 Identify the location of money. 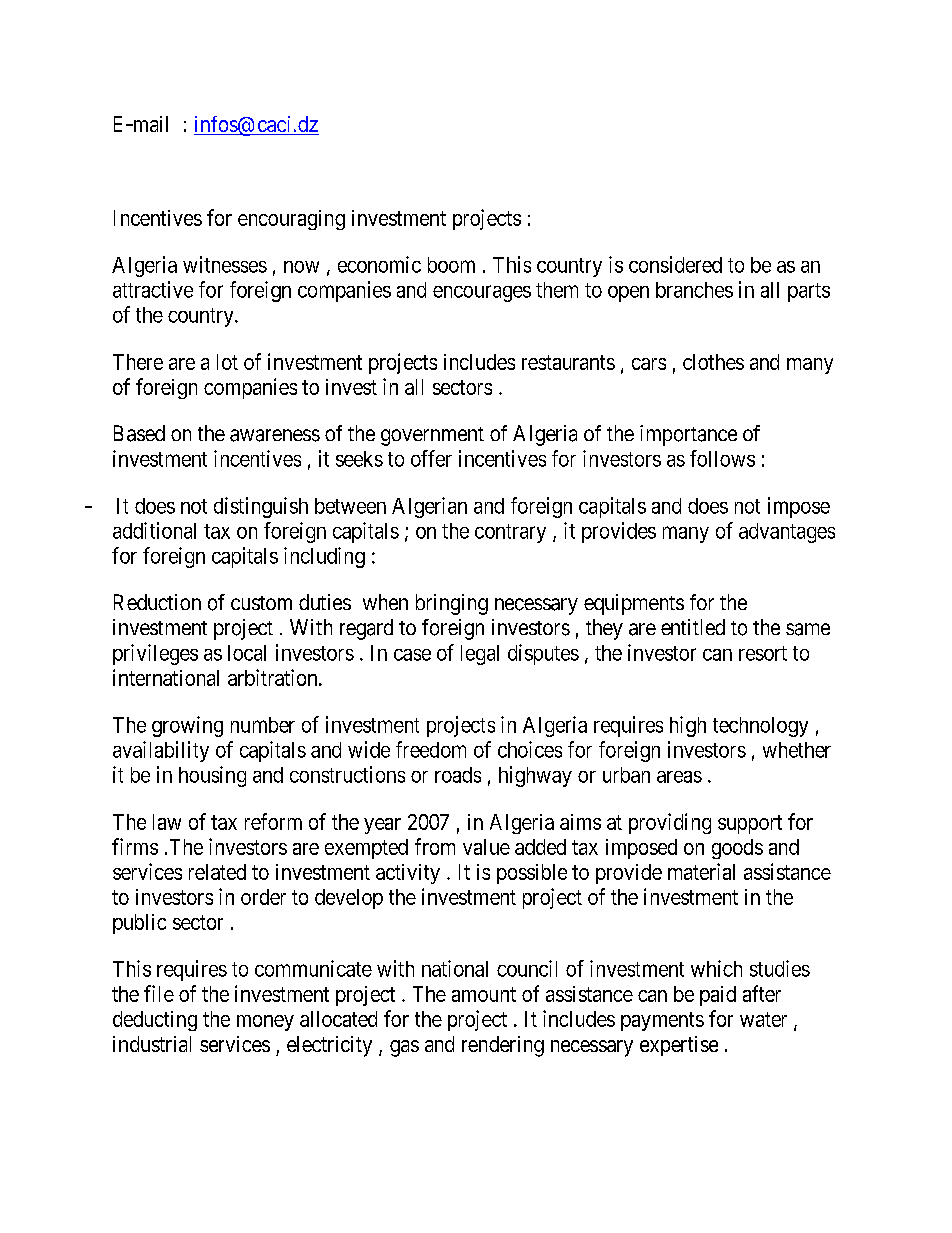
(265, 1023).
